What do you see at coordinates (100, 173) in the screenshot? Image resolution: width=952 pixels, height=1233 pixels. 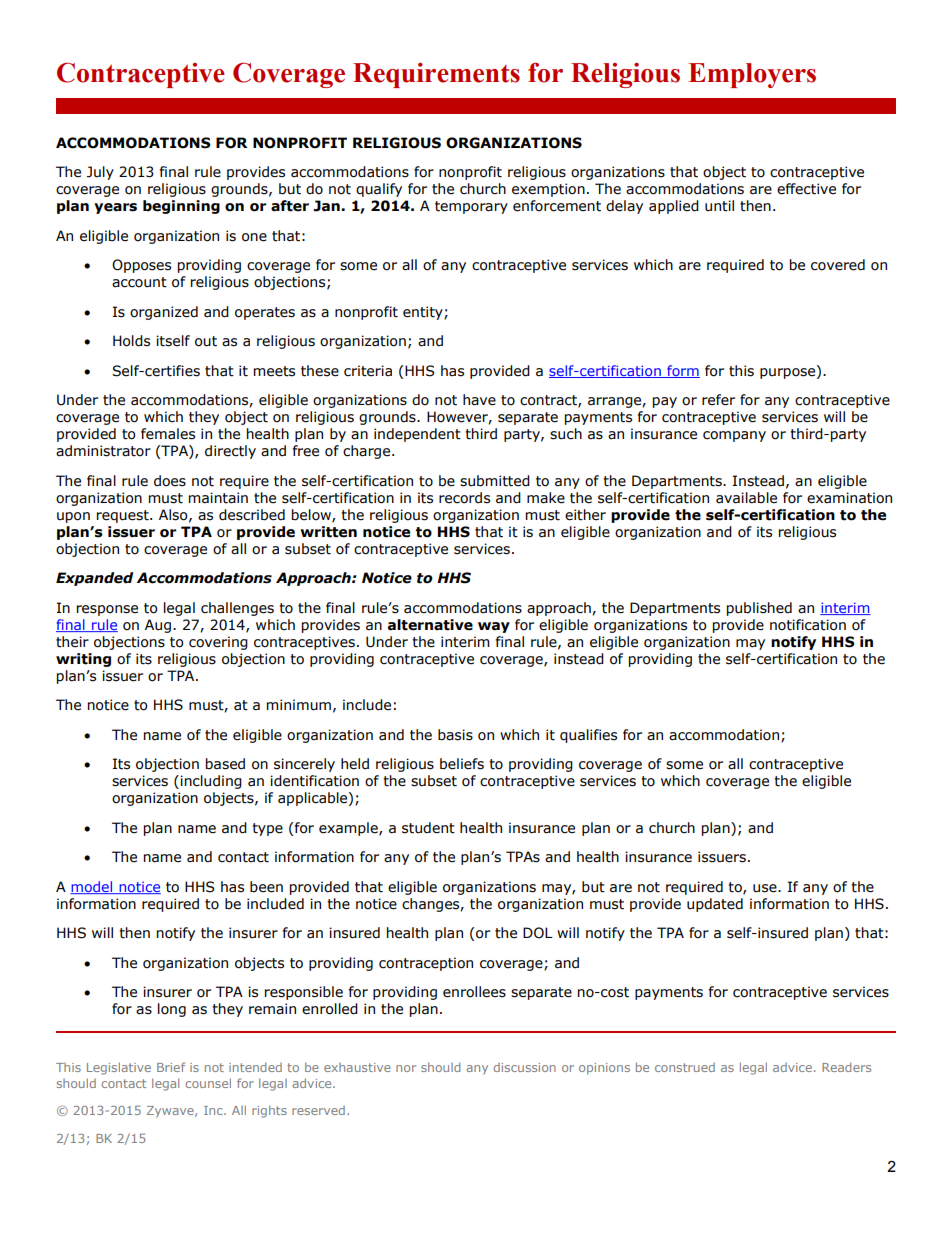 I see `July` at bounding box center [100, 173].
